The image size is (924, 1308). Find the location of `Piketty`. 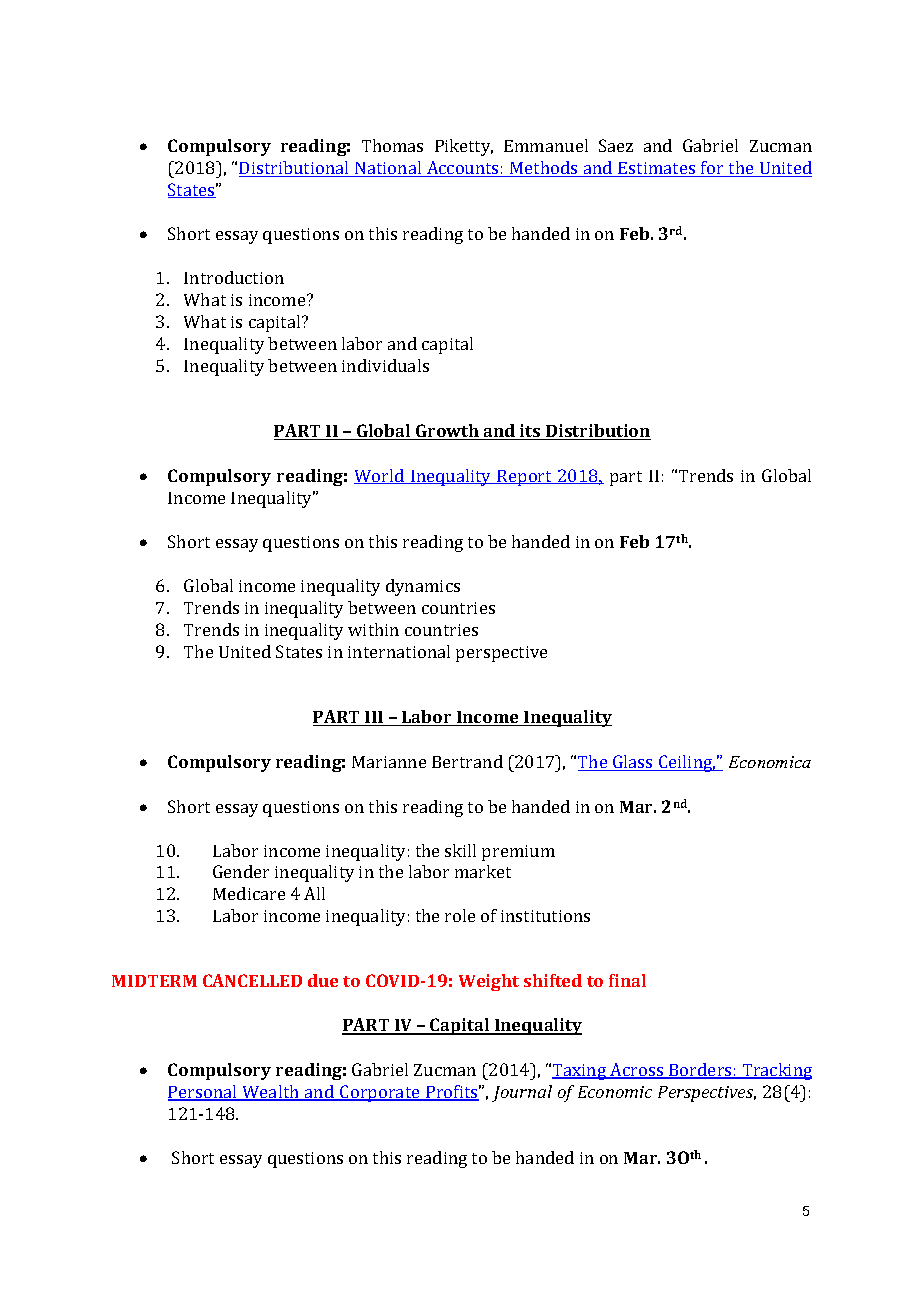

Piketty is located at coordinates (464, 147).
